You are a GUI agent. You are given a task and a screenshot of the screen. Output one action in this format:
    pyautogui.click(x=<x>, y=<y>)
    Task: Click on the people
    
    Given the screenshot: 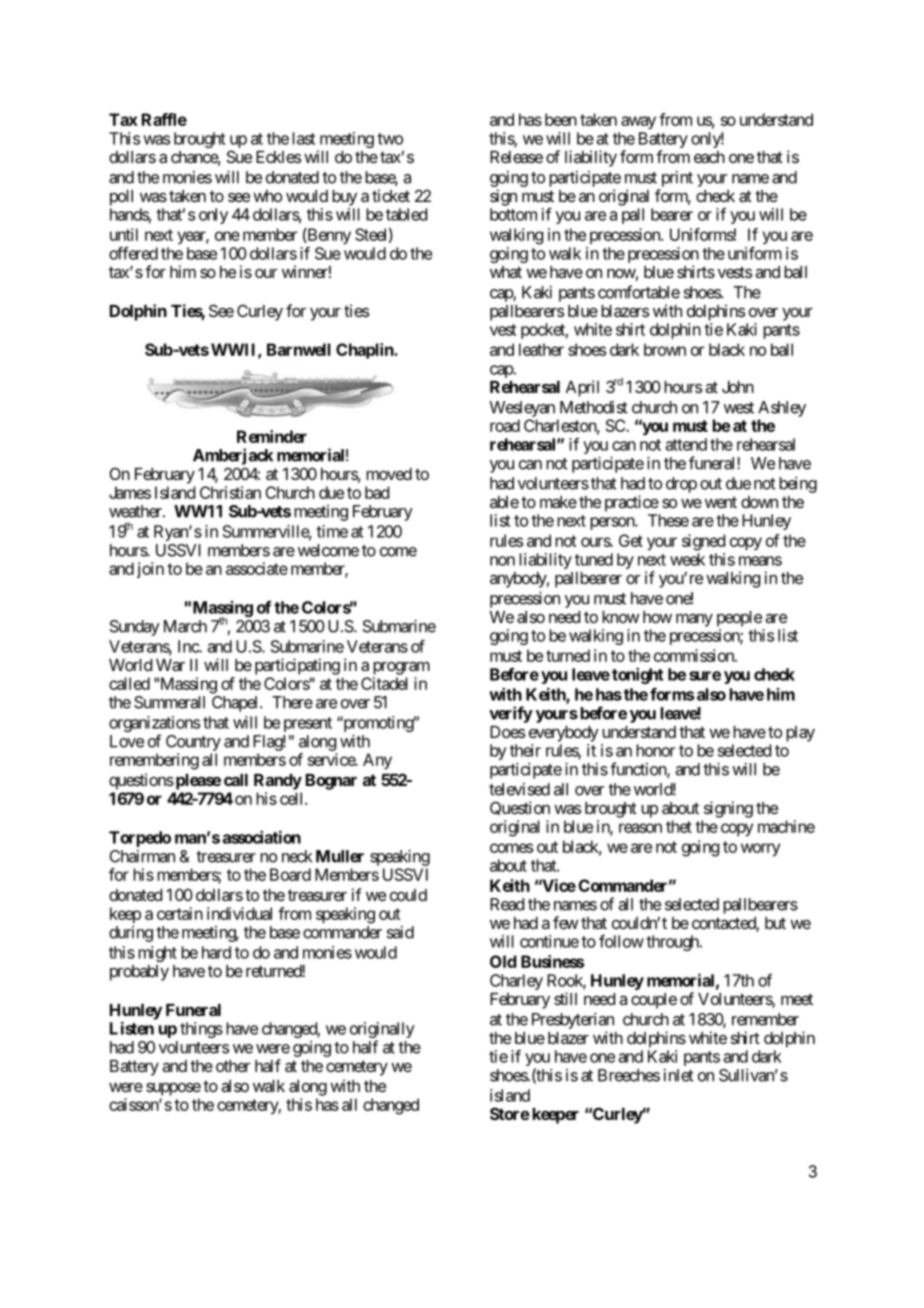 What is the action you would take?
    pyautogui.click(x=739, y=619)
